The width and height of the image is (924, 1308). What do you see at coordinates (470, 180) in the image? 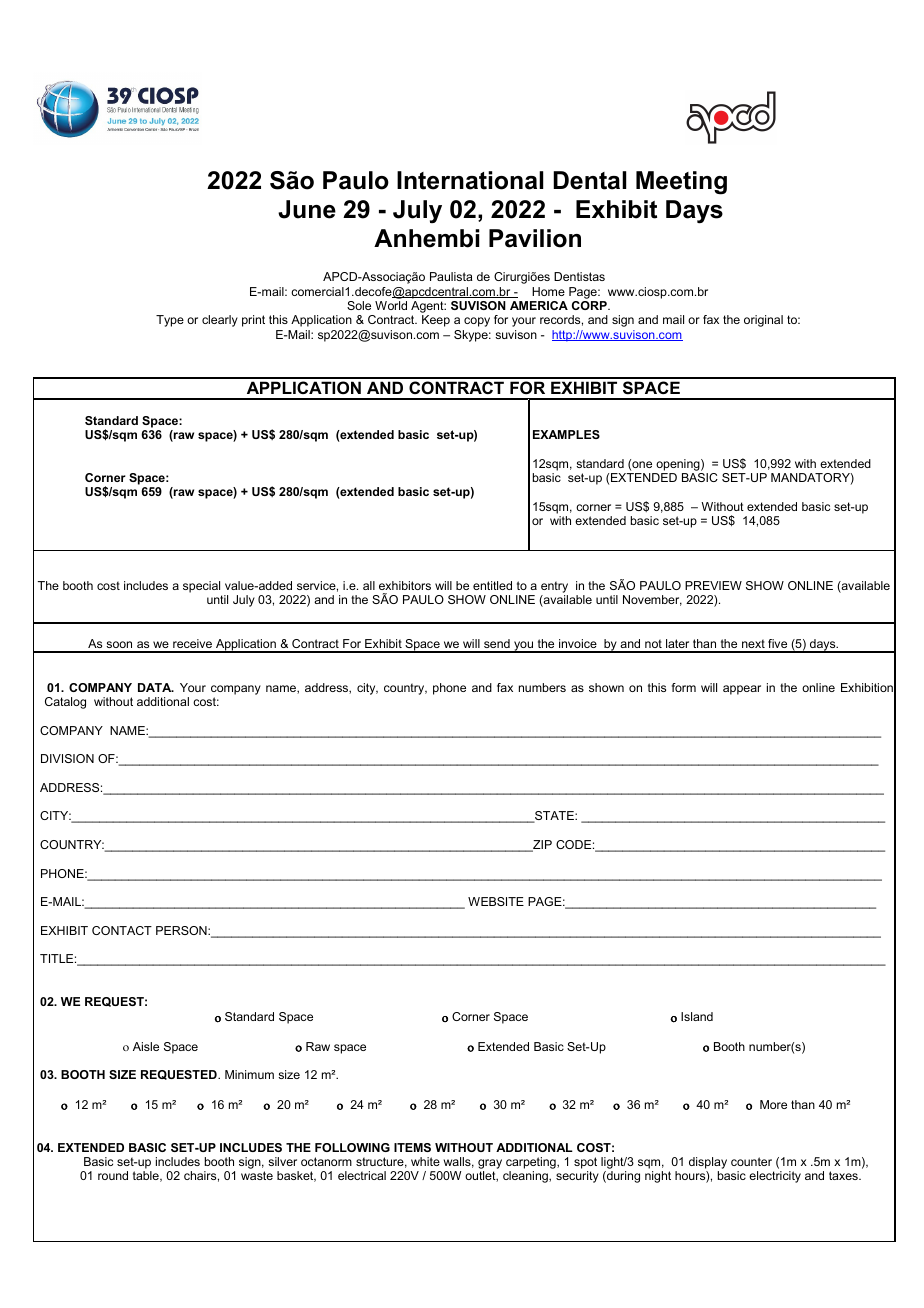
I see `International` at bounding box center [470, 180].
